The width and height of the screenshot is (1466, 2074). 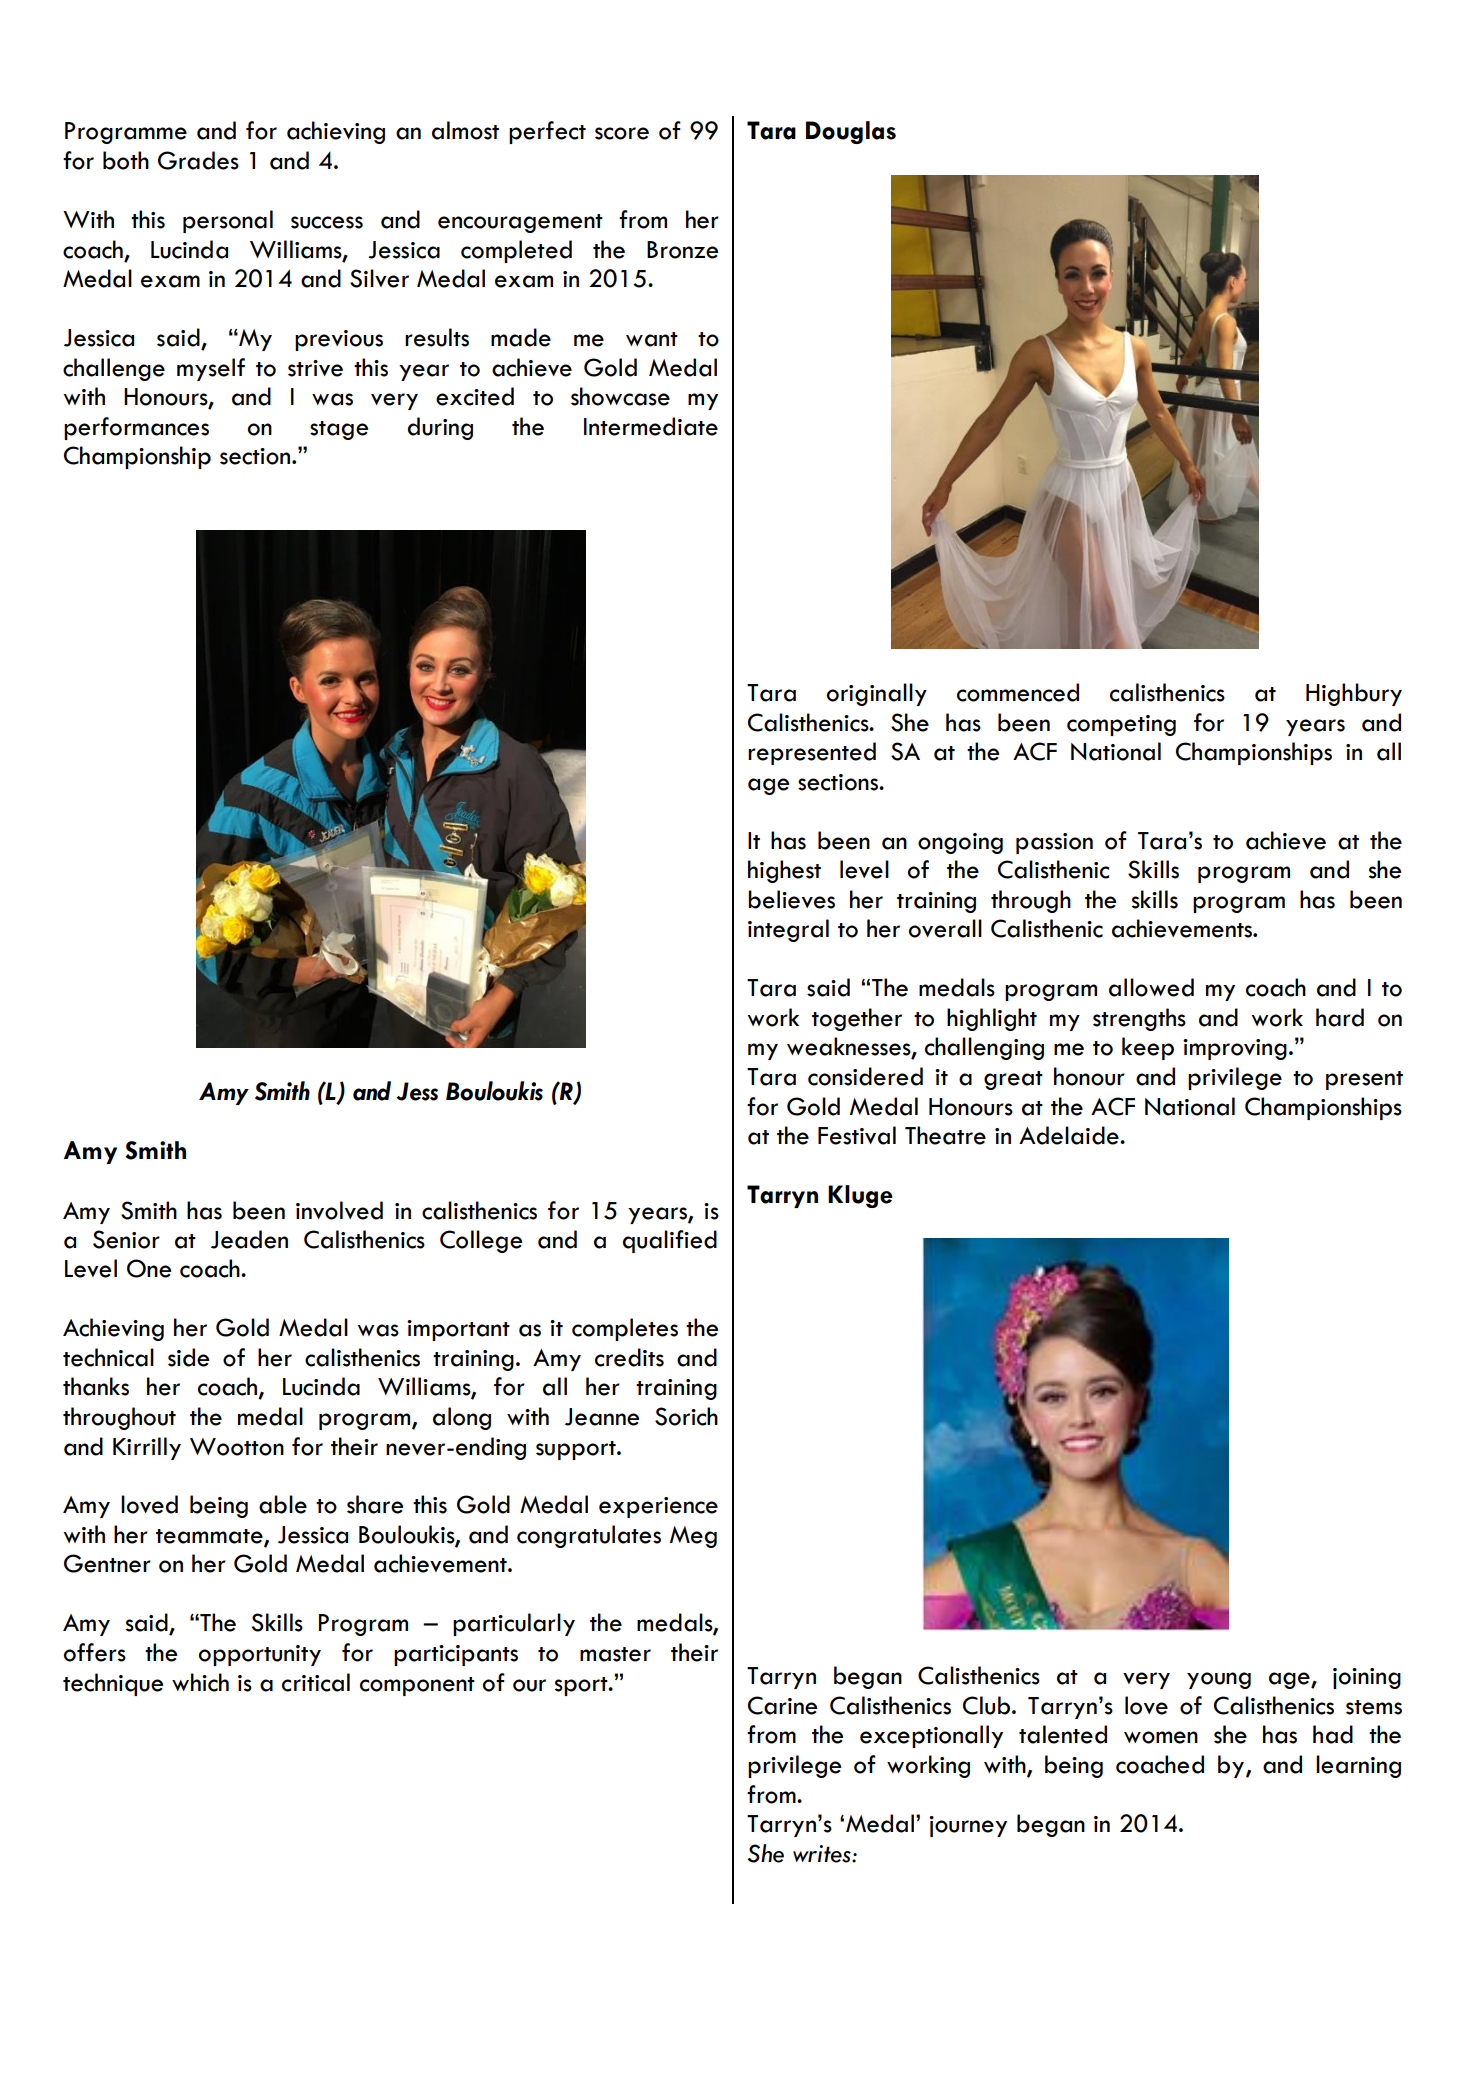 I want to click on Douglas, so click(x=851, y=132).
